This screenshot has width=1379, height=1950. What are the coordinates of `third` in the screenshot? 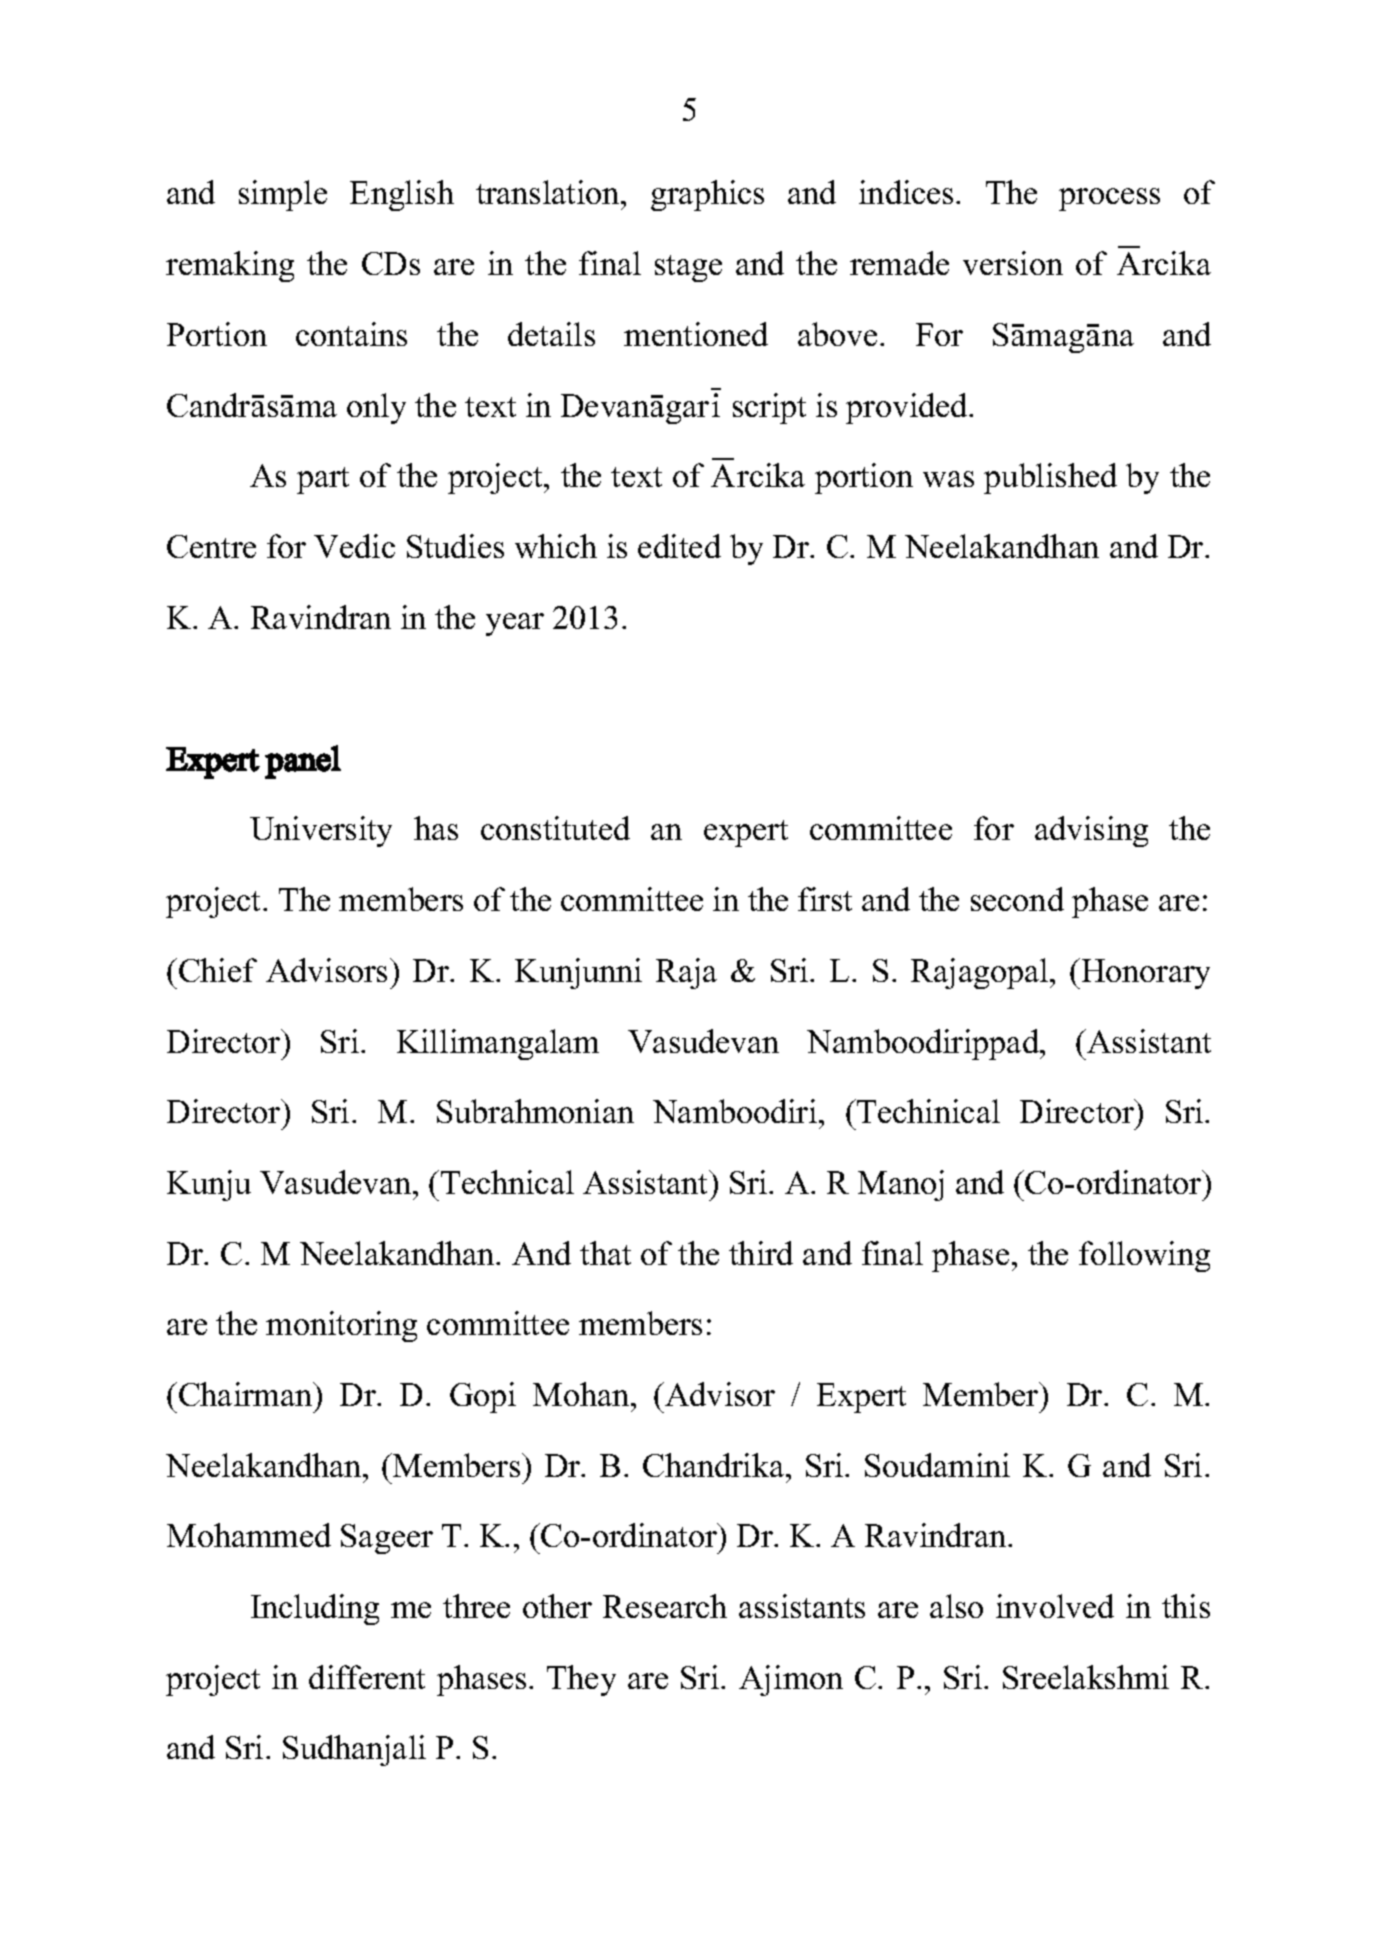 It's located at (761, 1253).
